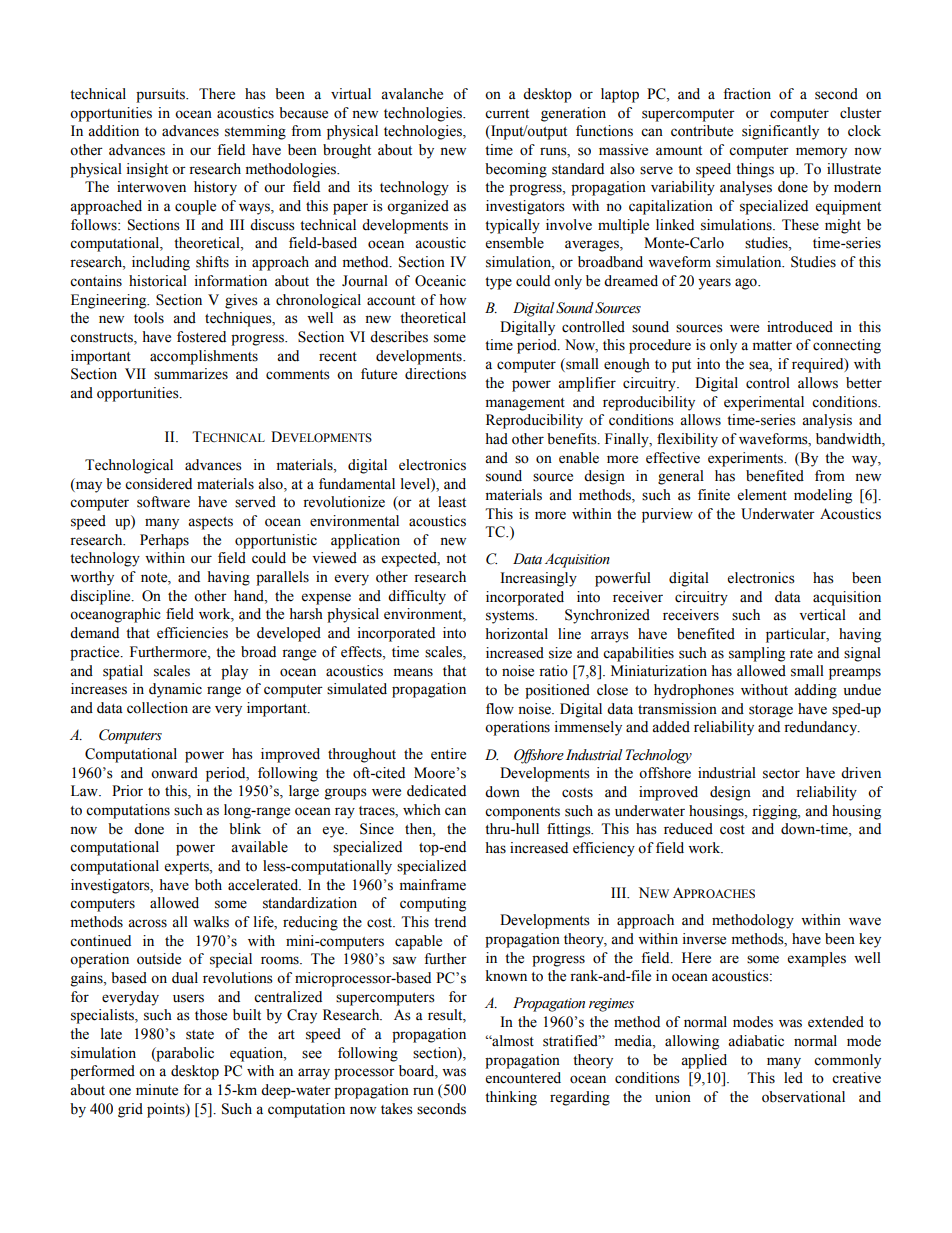 Image resolution: width=952 pixels, height=1233 pixels. I want to click on thinking, so click(511, 1098).
